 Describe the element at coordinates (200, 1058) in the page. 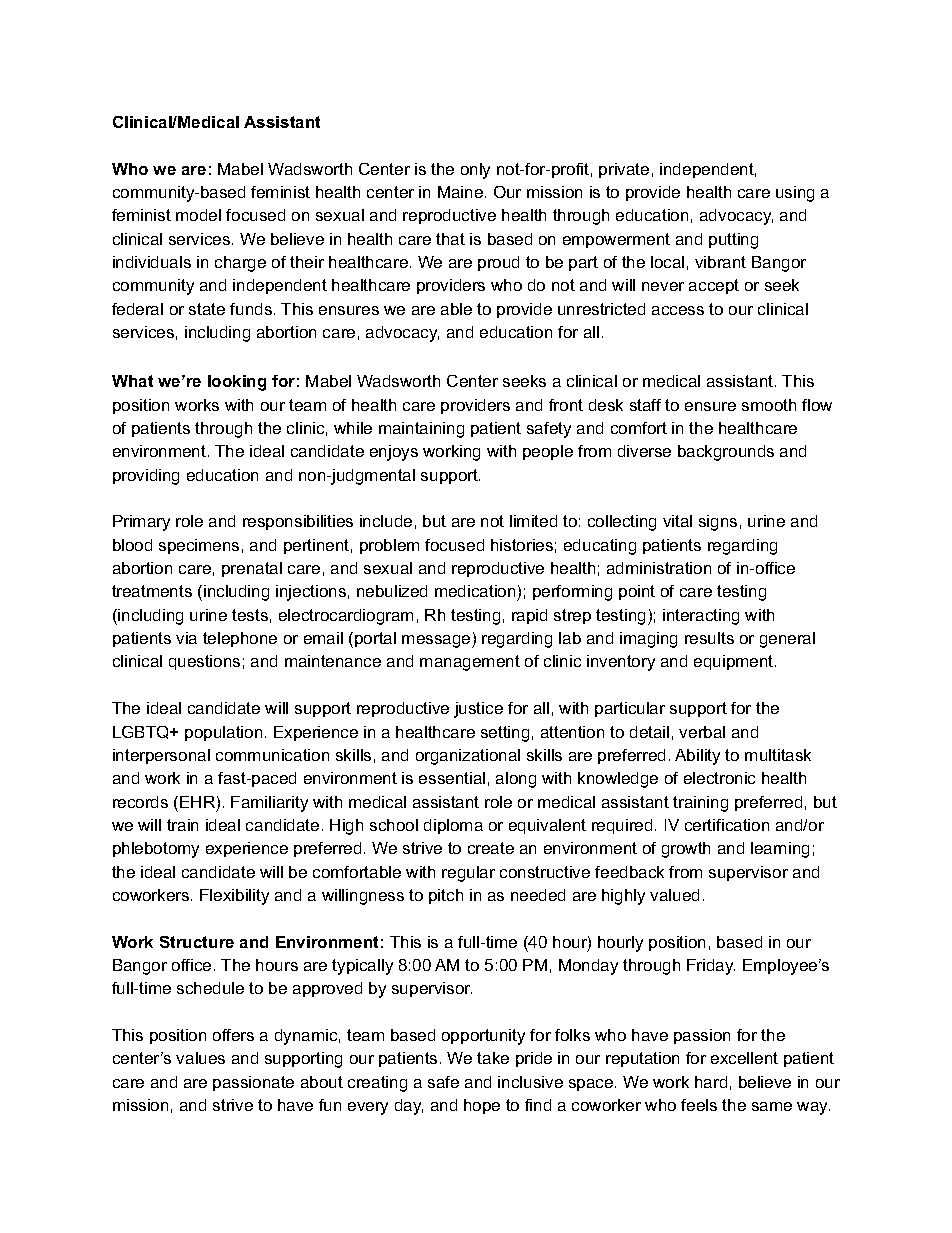

I see `values` at that location.
